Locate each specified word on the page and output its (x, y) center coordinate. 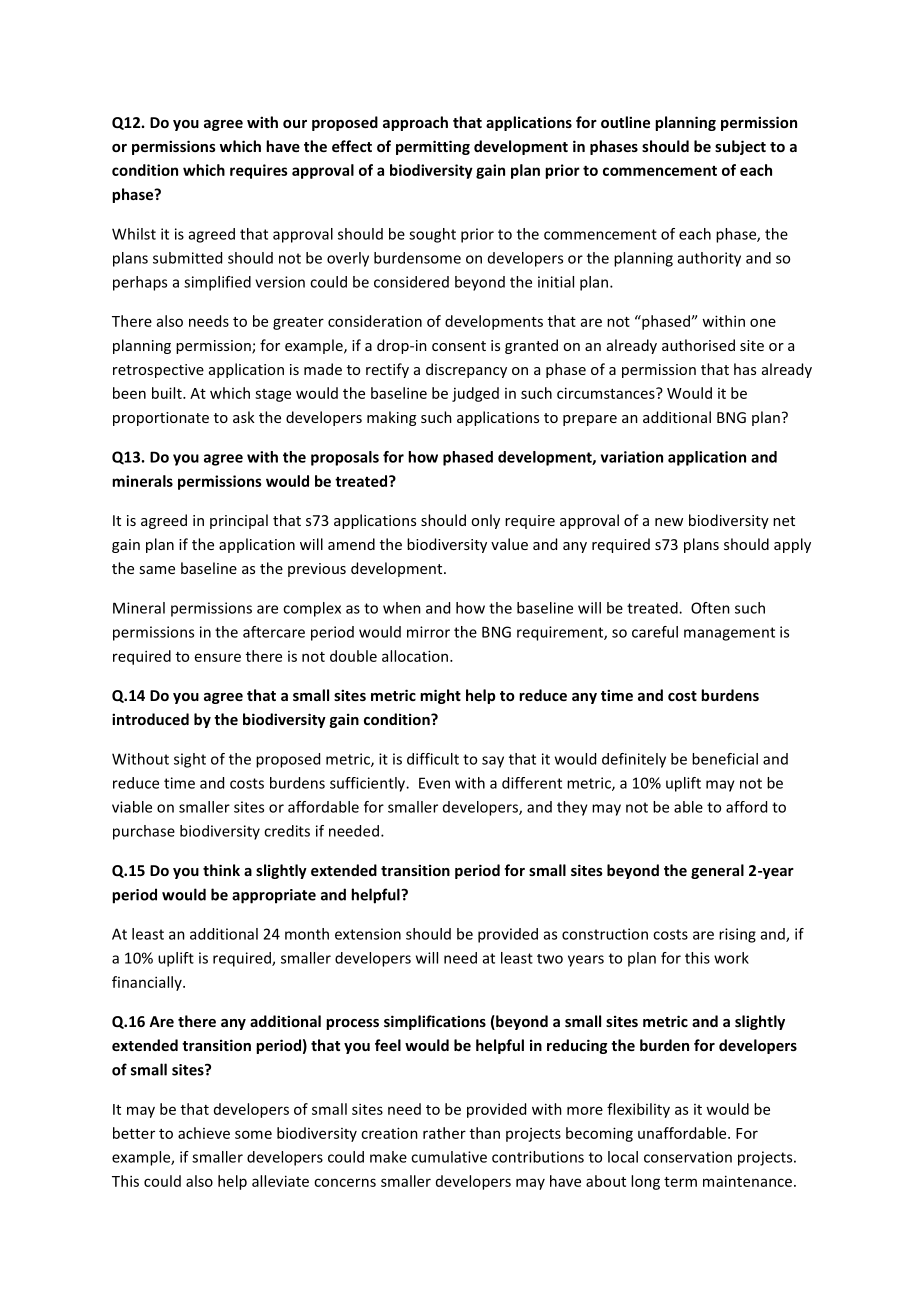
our (295, 124)
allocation (416, 656)
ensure (218, 657)
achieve (204, 1133)
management (729, 634)
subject (740, 147)
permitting (433, 147)
